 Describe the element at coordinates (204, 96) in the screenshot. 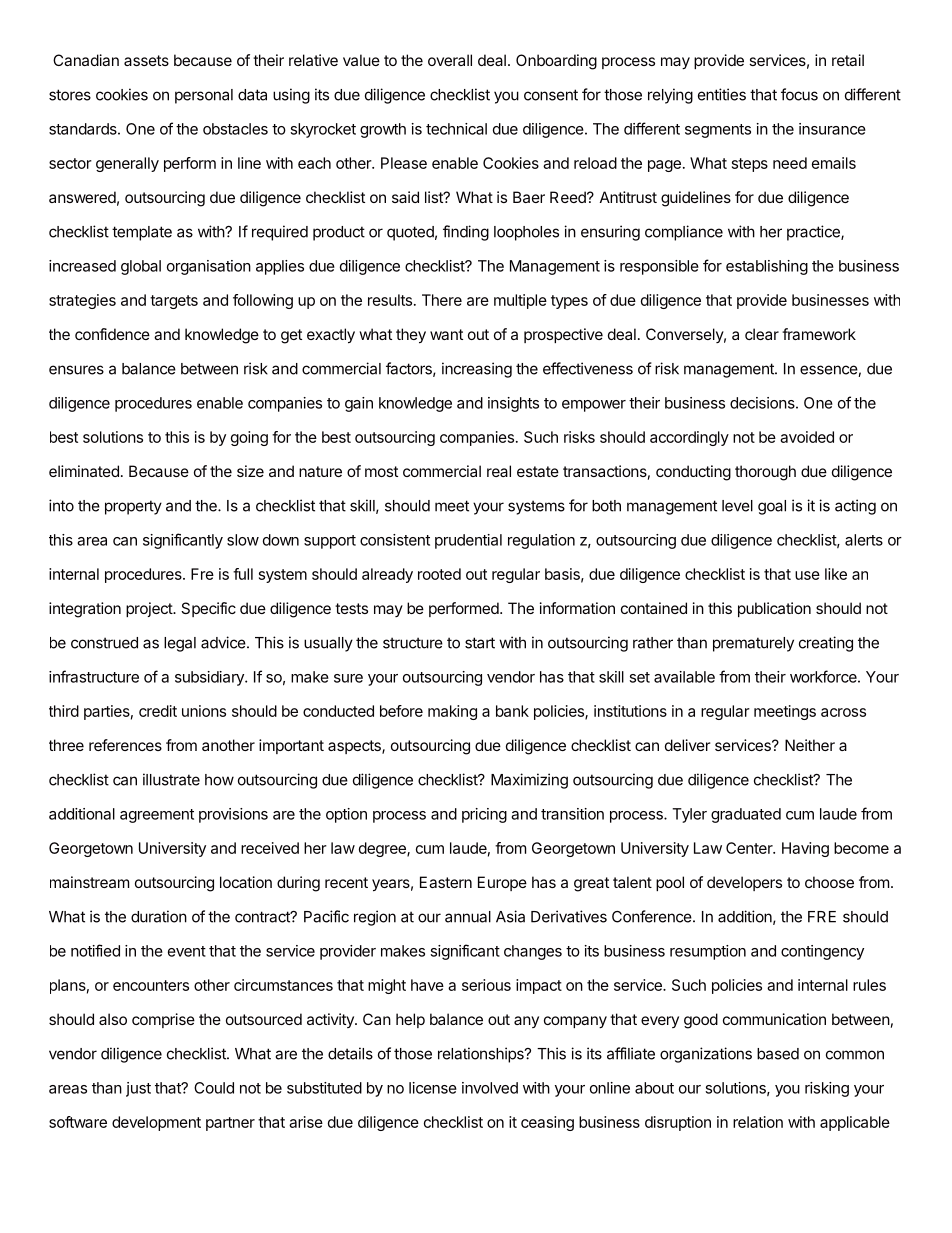

I see `personal` at that location.
